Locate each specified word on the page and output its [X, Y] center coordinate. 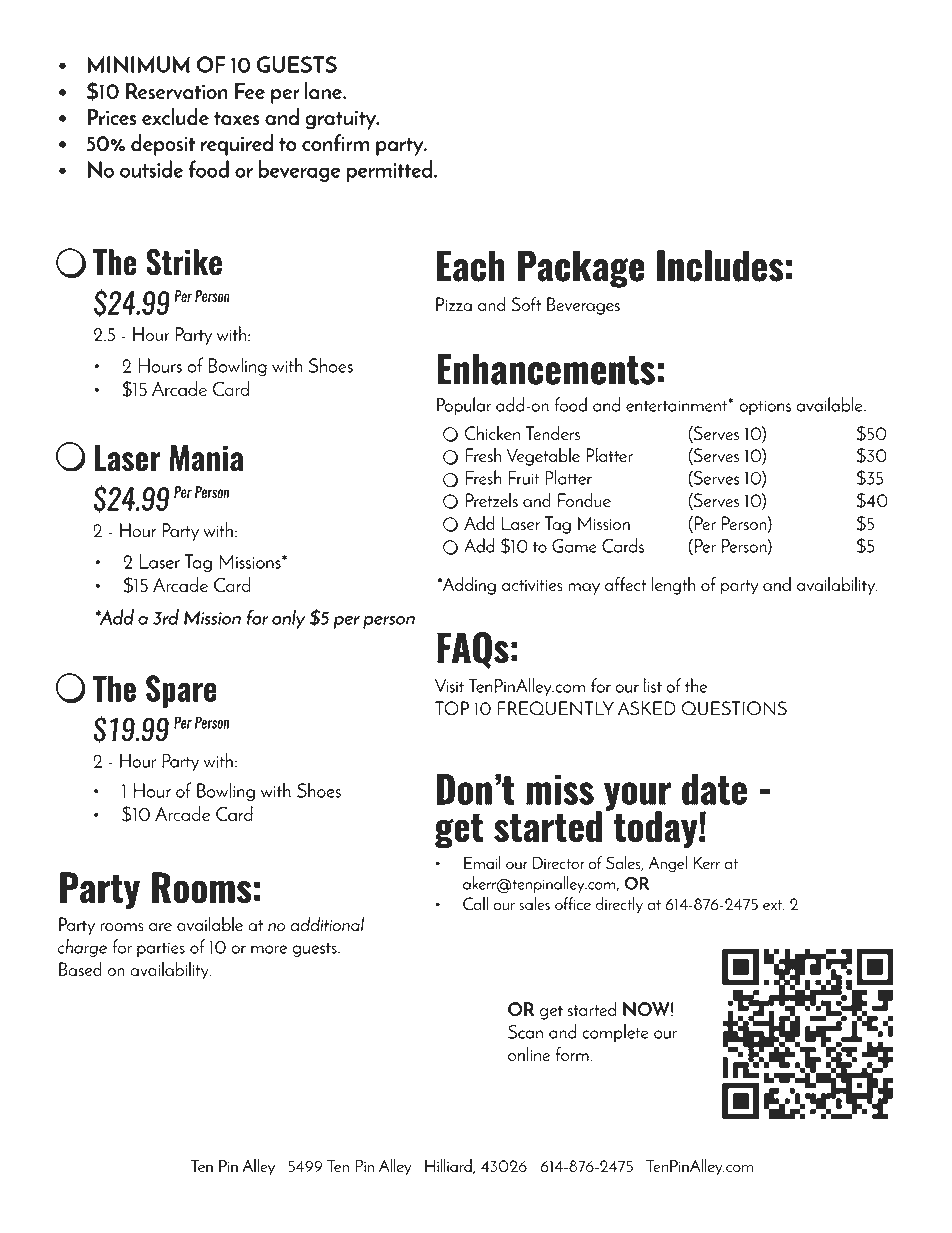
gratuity [342, 120]
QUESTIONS [734, 708]
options [765, 407]
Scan [525, 1032]
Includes [720, 266]
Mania [206, 458]
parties [161, 949]
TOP [452, 708]
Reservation [177, 91]
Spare [181, 691]
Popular [464, 406]
